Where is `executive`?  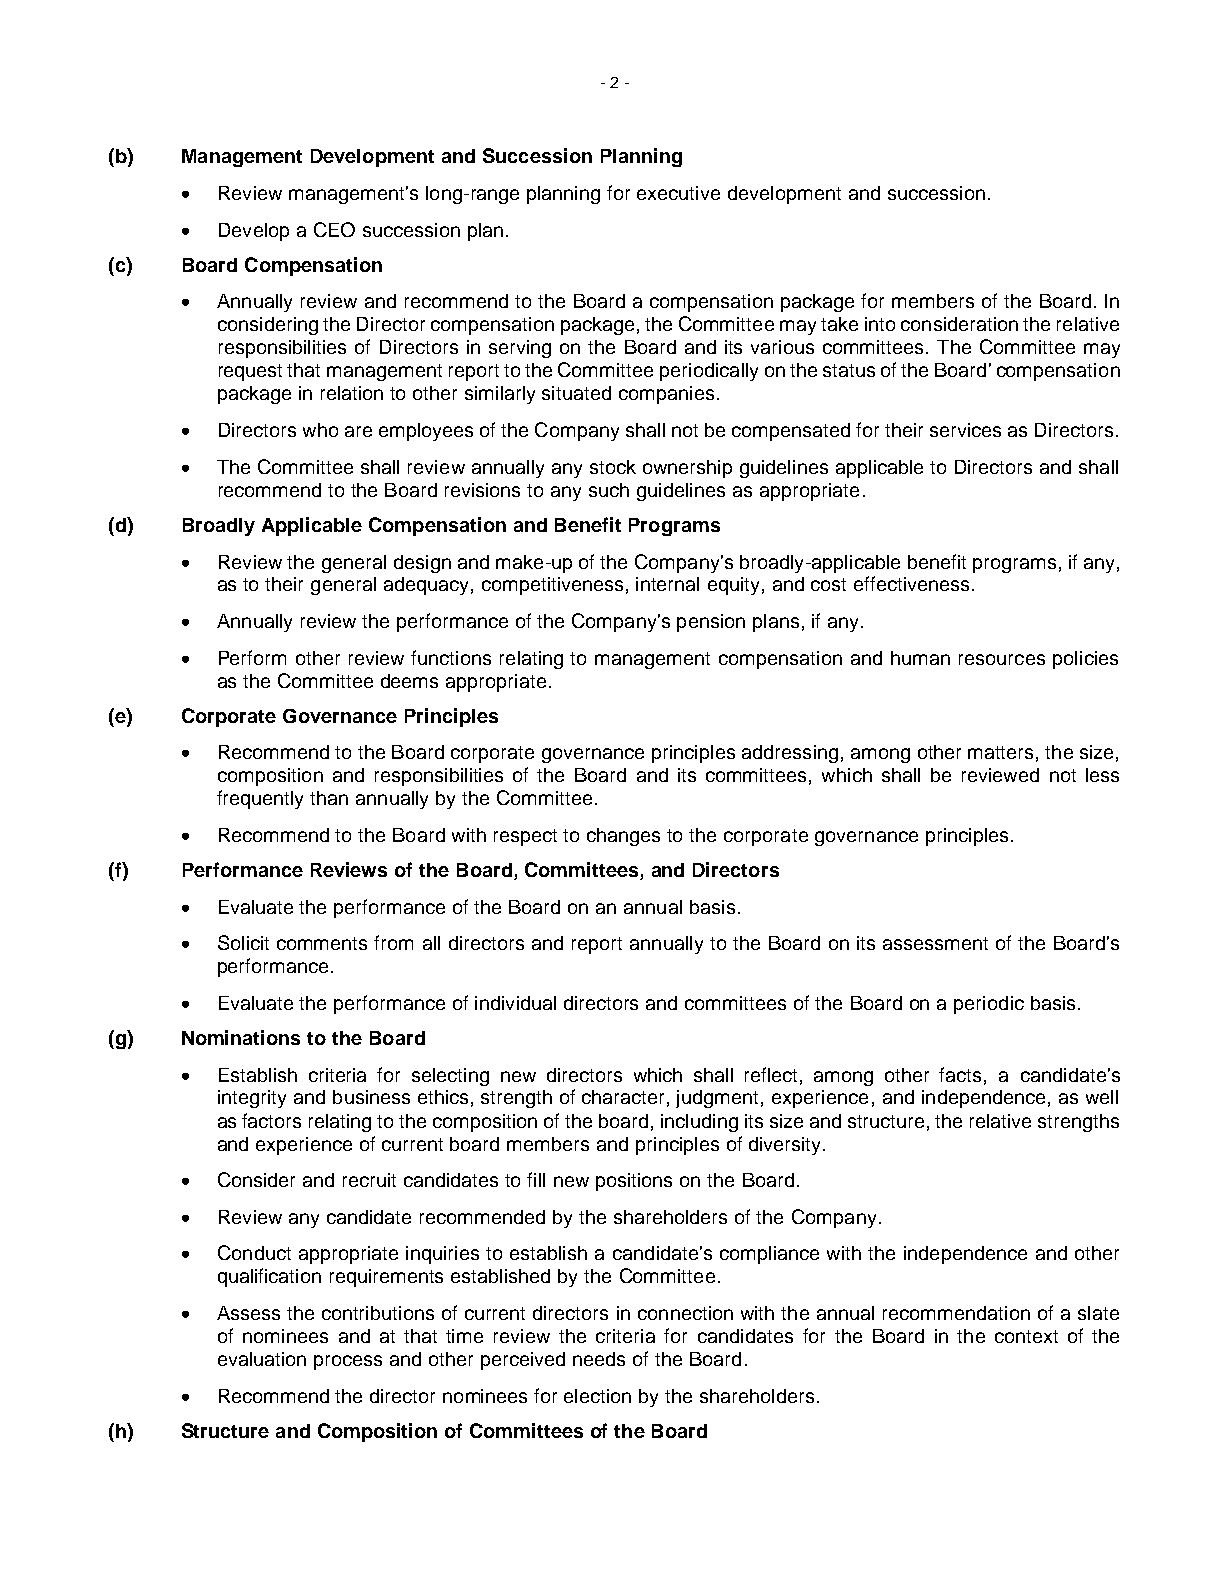
executive is located at coordinates (678, 193).
